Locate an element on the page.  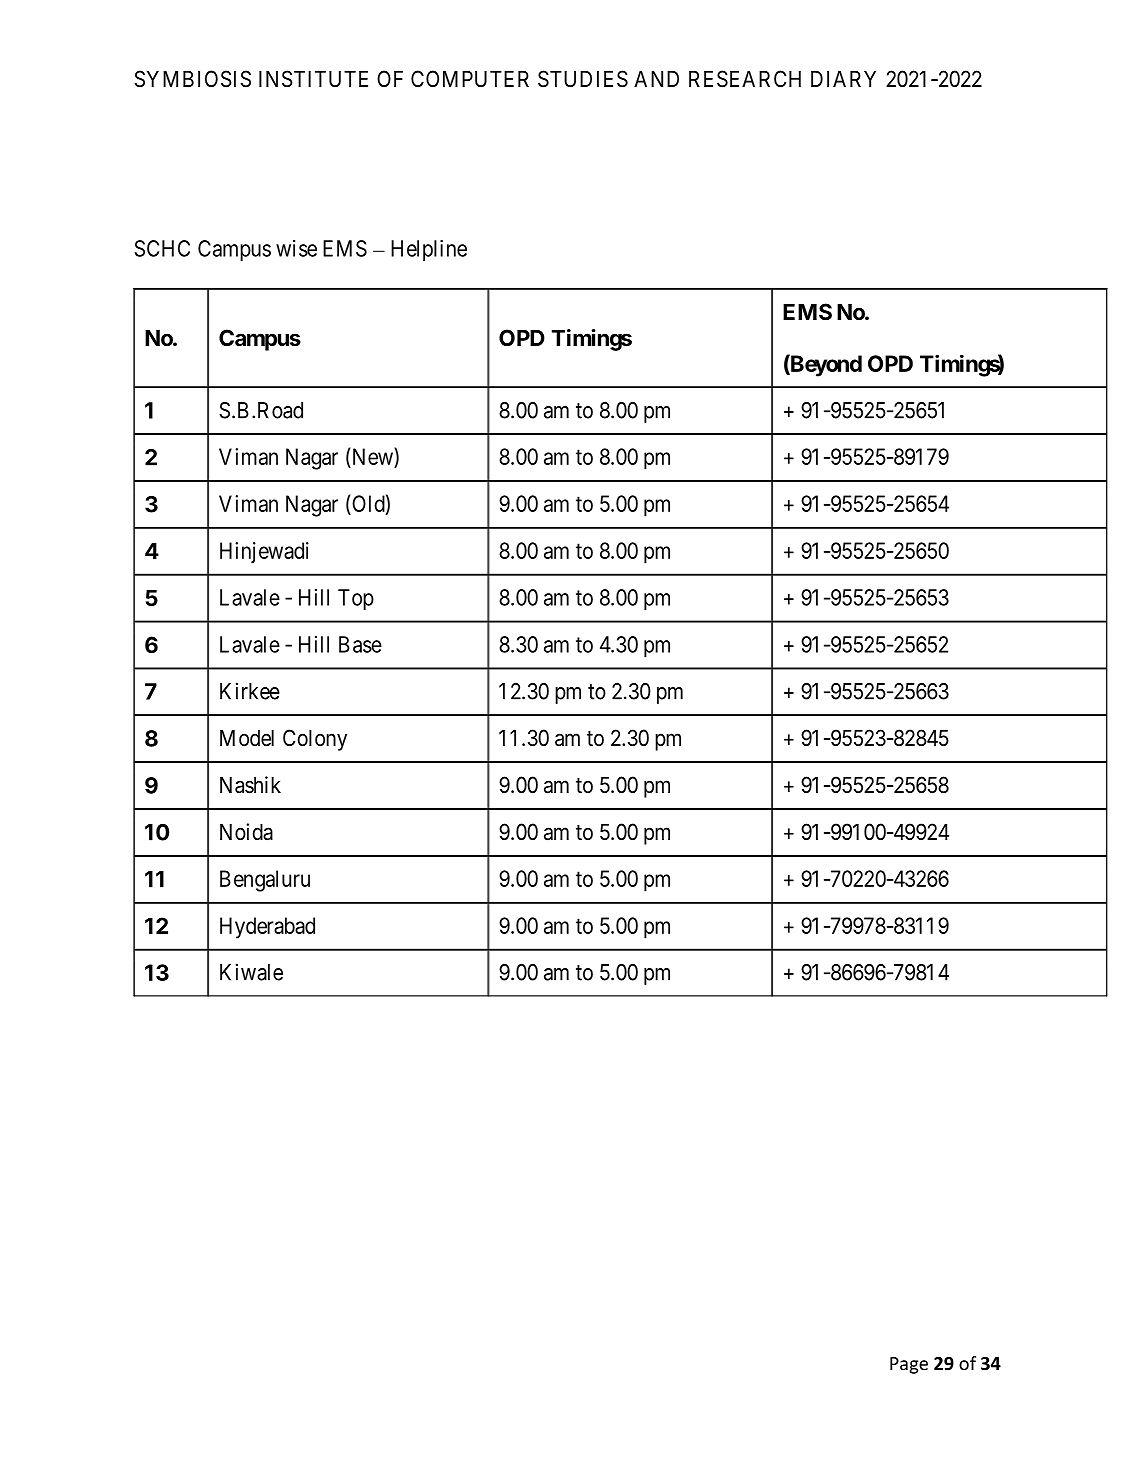
Model is located at coordinates (247, 738).
